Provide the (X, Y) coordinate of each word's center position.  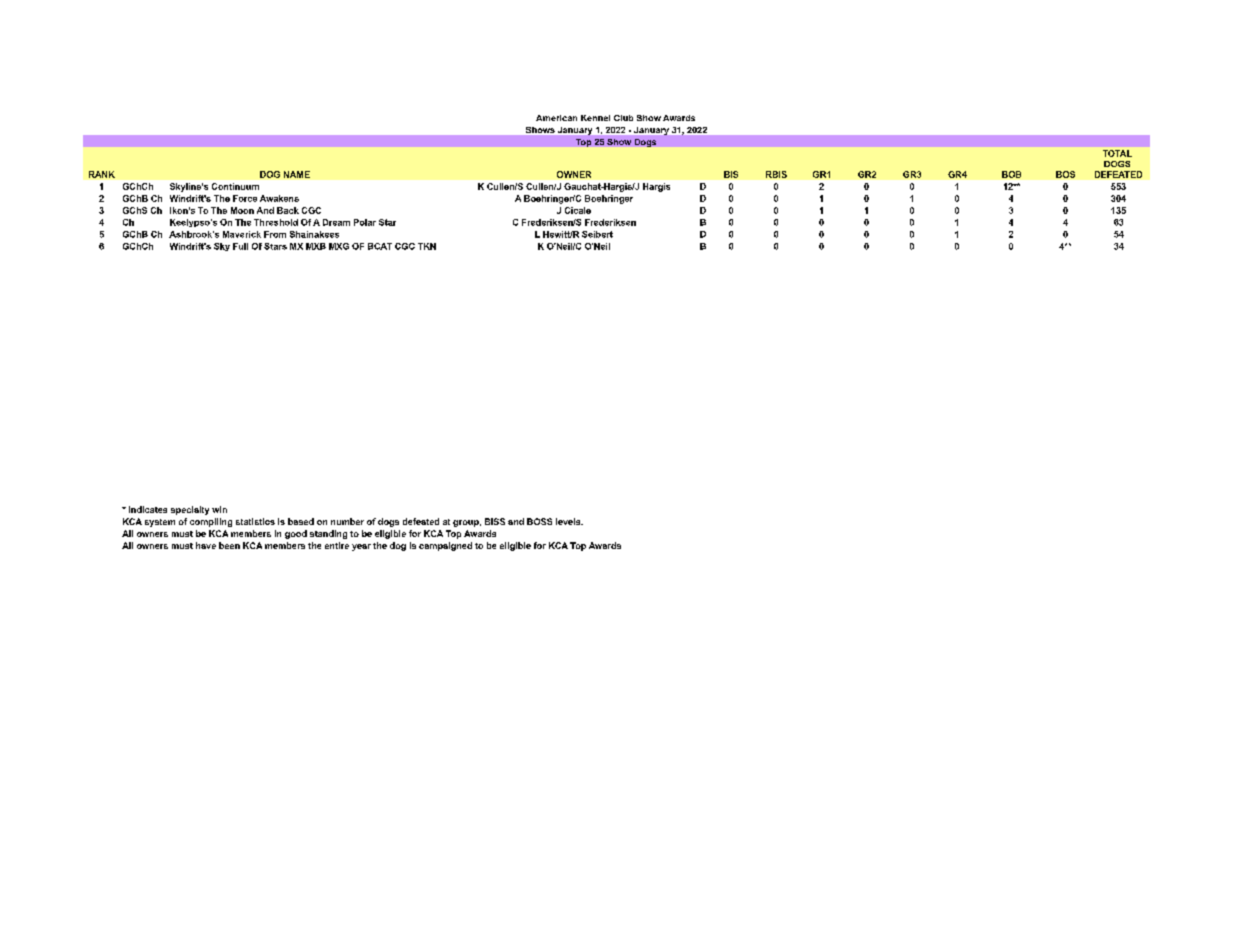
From (275, 234)
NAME (297, 174)
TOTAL (1117, 153)
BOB (1011, 174)
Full (240, 246)
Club (623, 118)
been (229, 545)
